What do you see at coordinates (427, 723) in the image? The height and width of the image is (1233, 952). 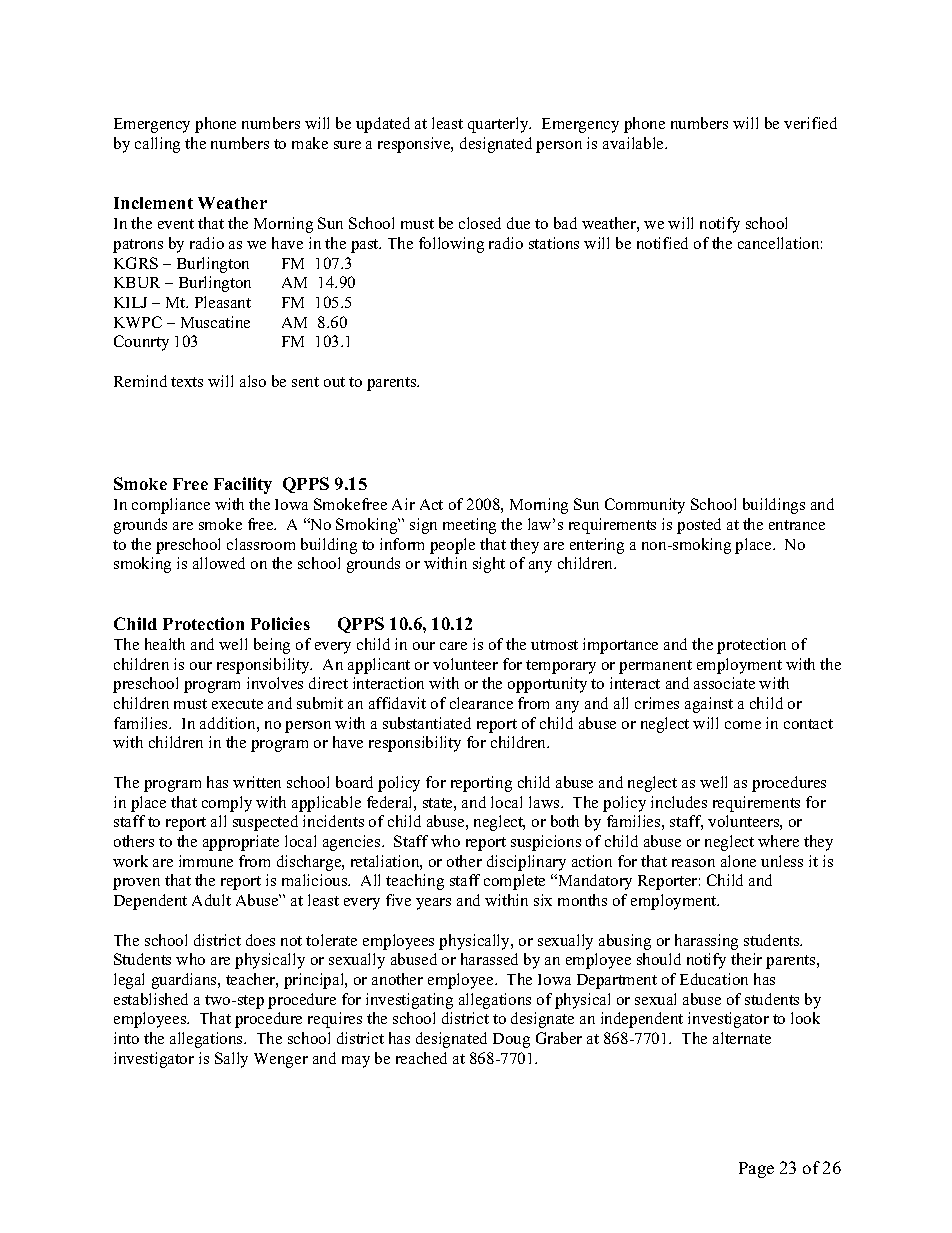 I see `substantiated` at bounding box center [427, 723].
